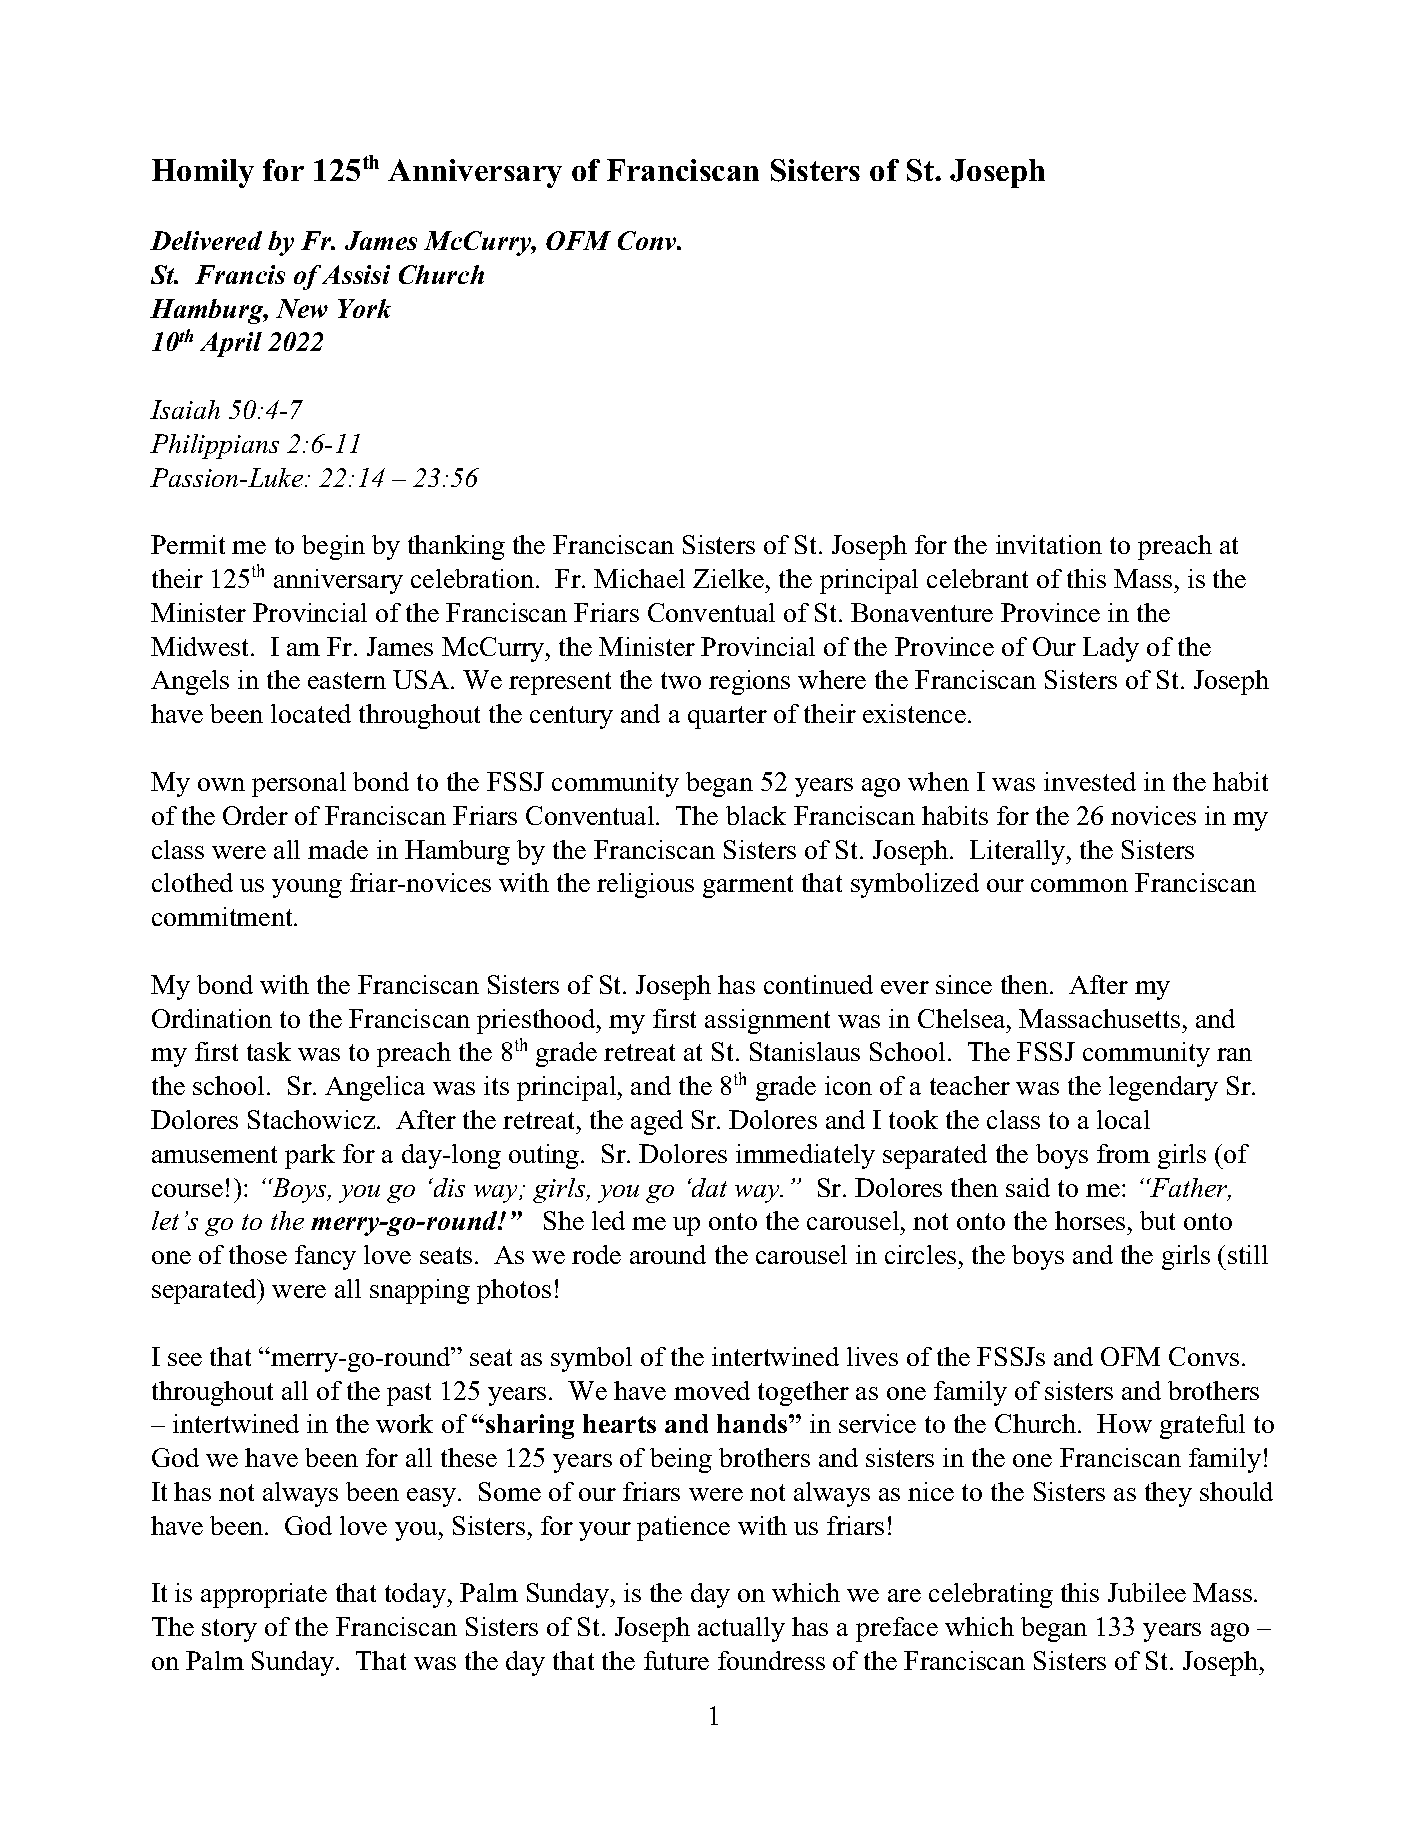 The width and height of the screenshot is (1428, 1848). What do you see at coordinates (1123, 1153) in the screenshot?
I see `from` at bounding box center [1123, 1153].
